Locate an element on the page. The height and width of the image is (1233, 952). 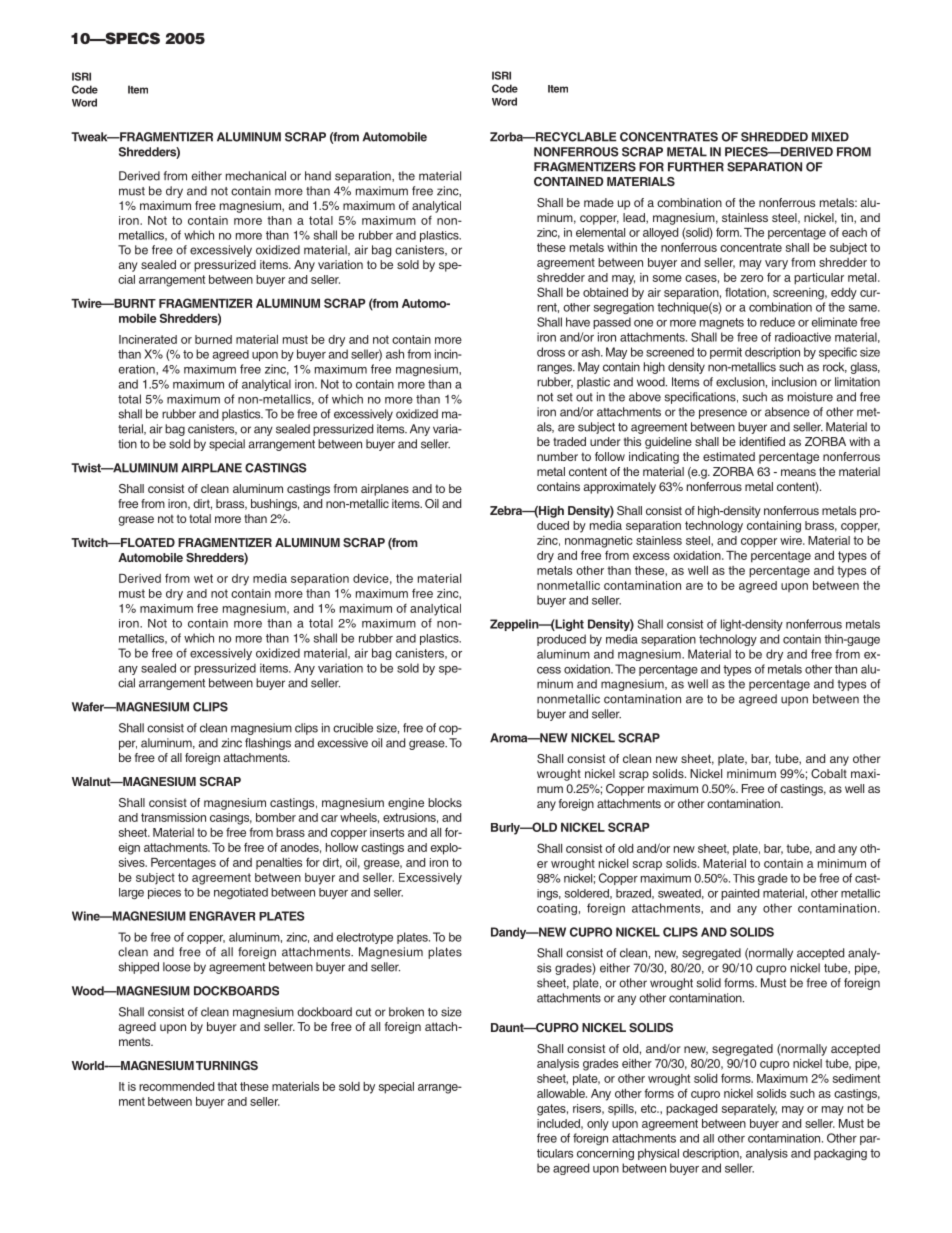
SHREDDED is located at coordinates (774, 137).
